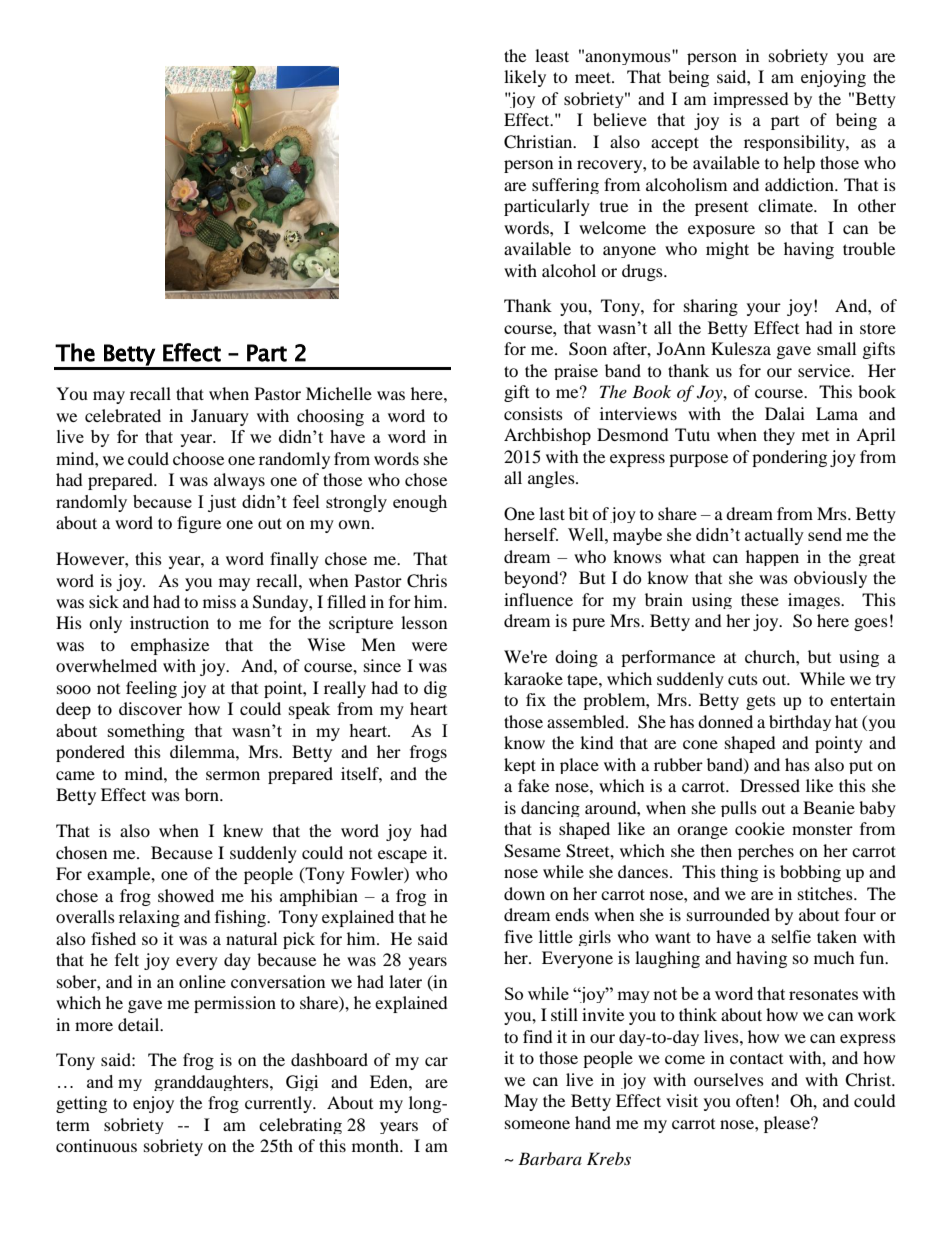  What do you see at coordinates (594, 77) in the image?
I see `meet` at bounding box center [594, 77].
